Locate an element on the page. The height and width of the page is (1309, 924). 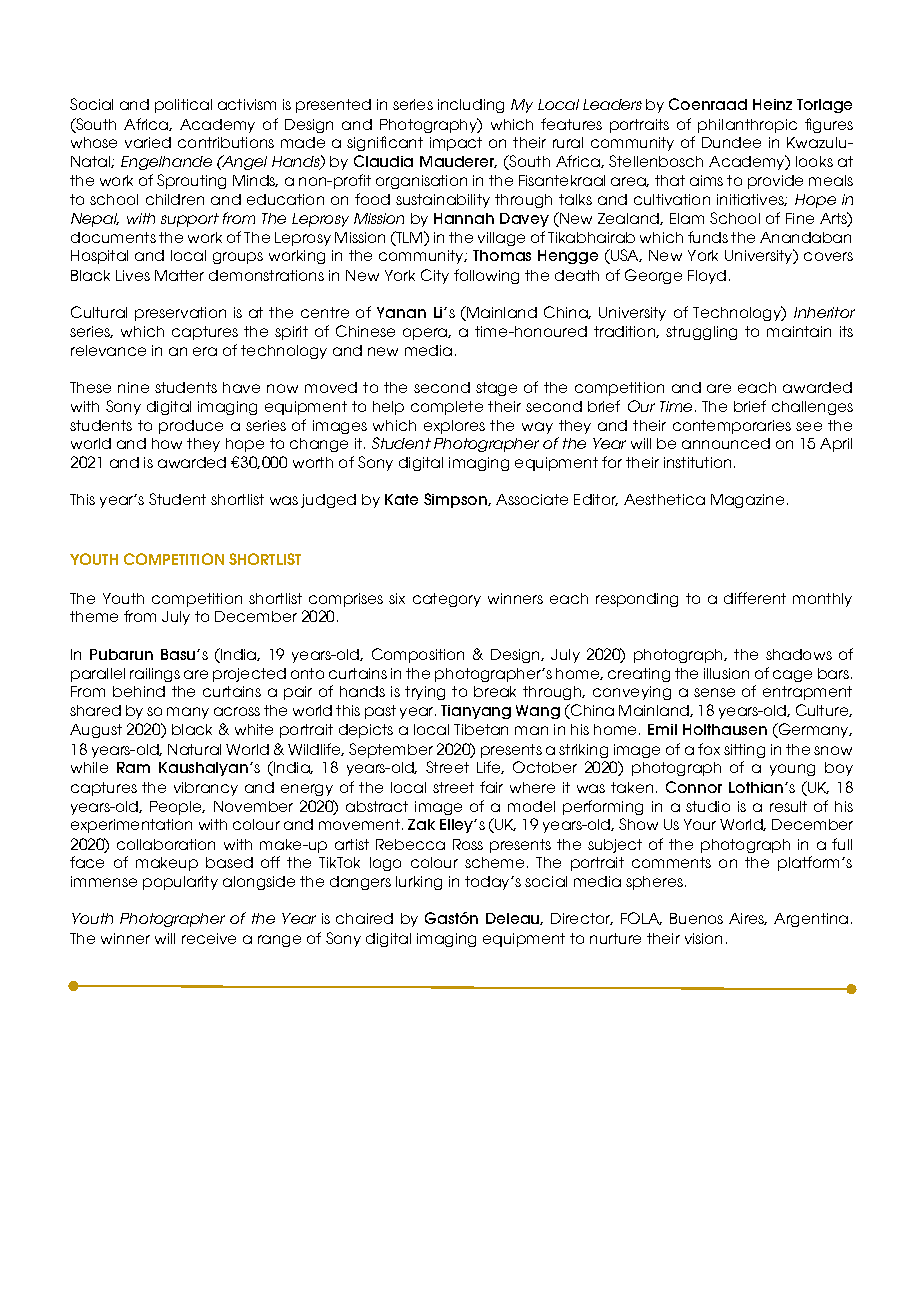
receive is located at coordinates (209, 938).
